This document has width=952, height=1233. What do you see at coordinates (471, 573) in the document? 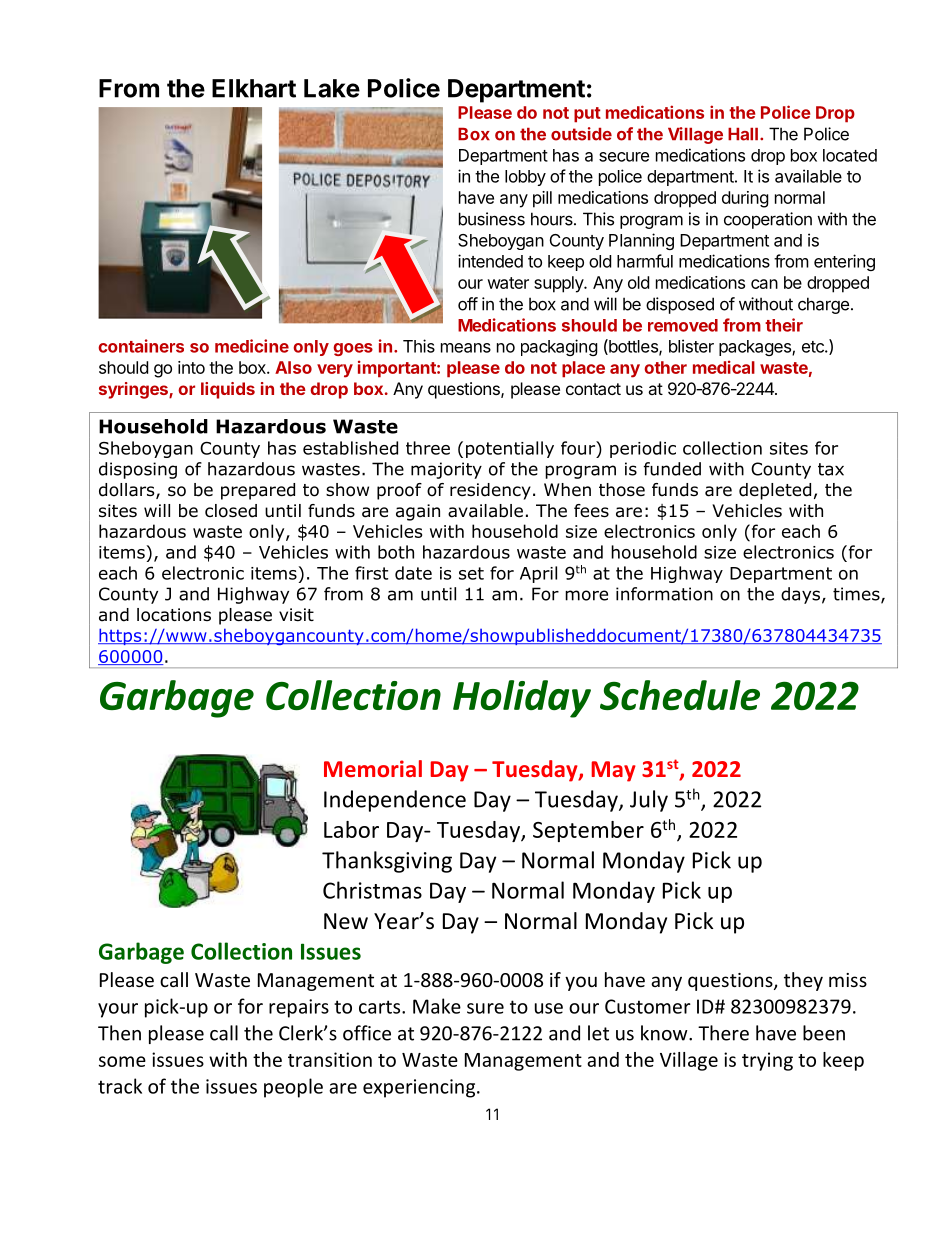
I see `set` at bounding box center [471, 573].
